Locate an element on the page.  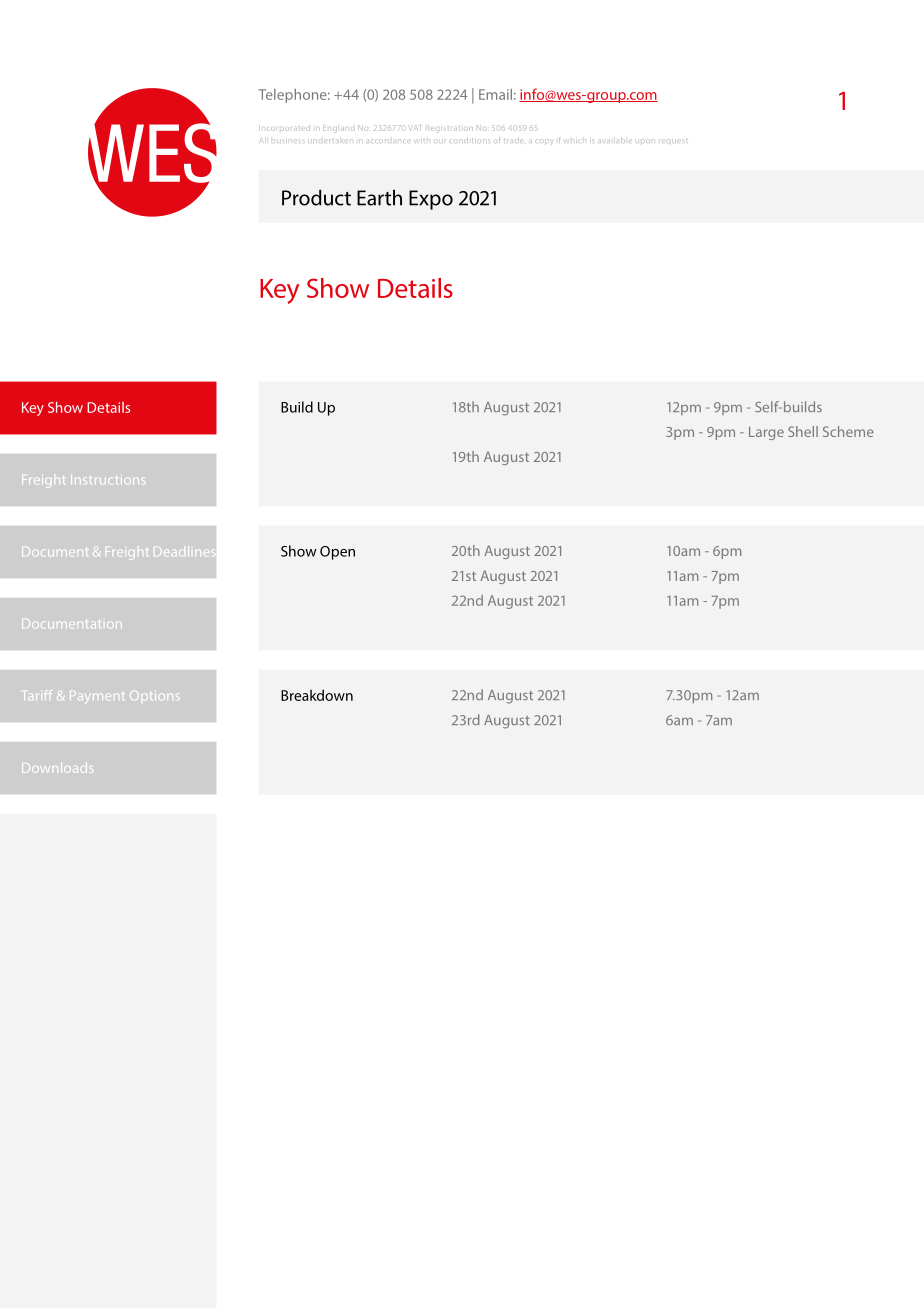
Earth is located at coordinates (379, 198).
